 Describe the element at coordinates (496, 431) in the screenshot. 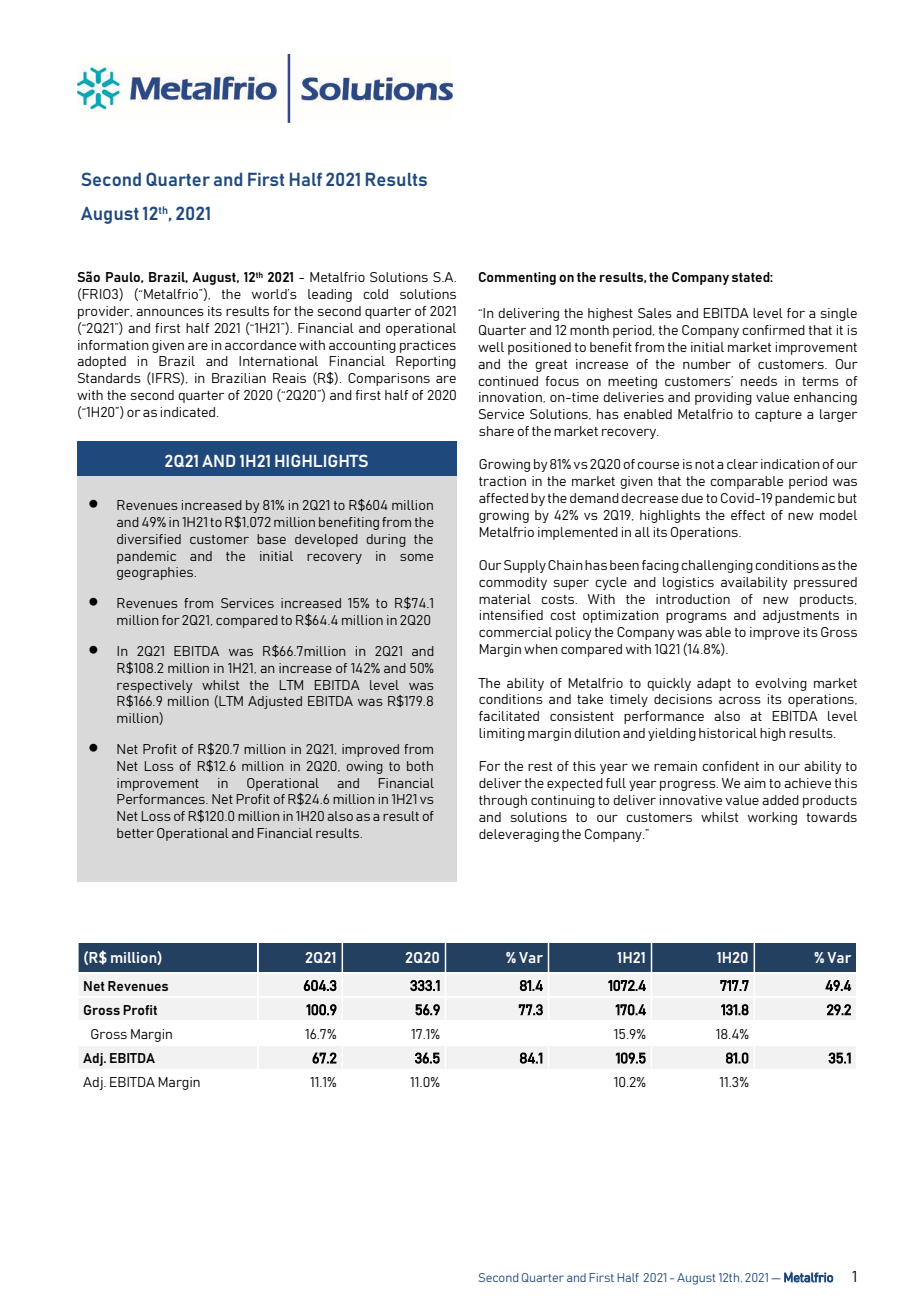

I see `share` at that location.
